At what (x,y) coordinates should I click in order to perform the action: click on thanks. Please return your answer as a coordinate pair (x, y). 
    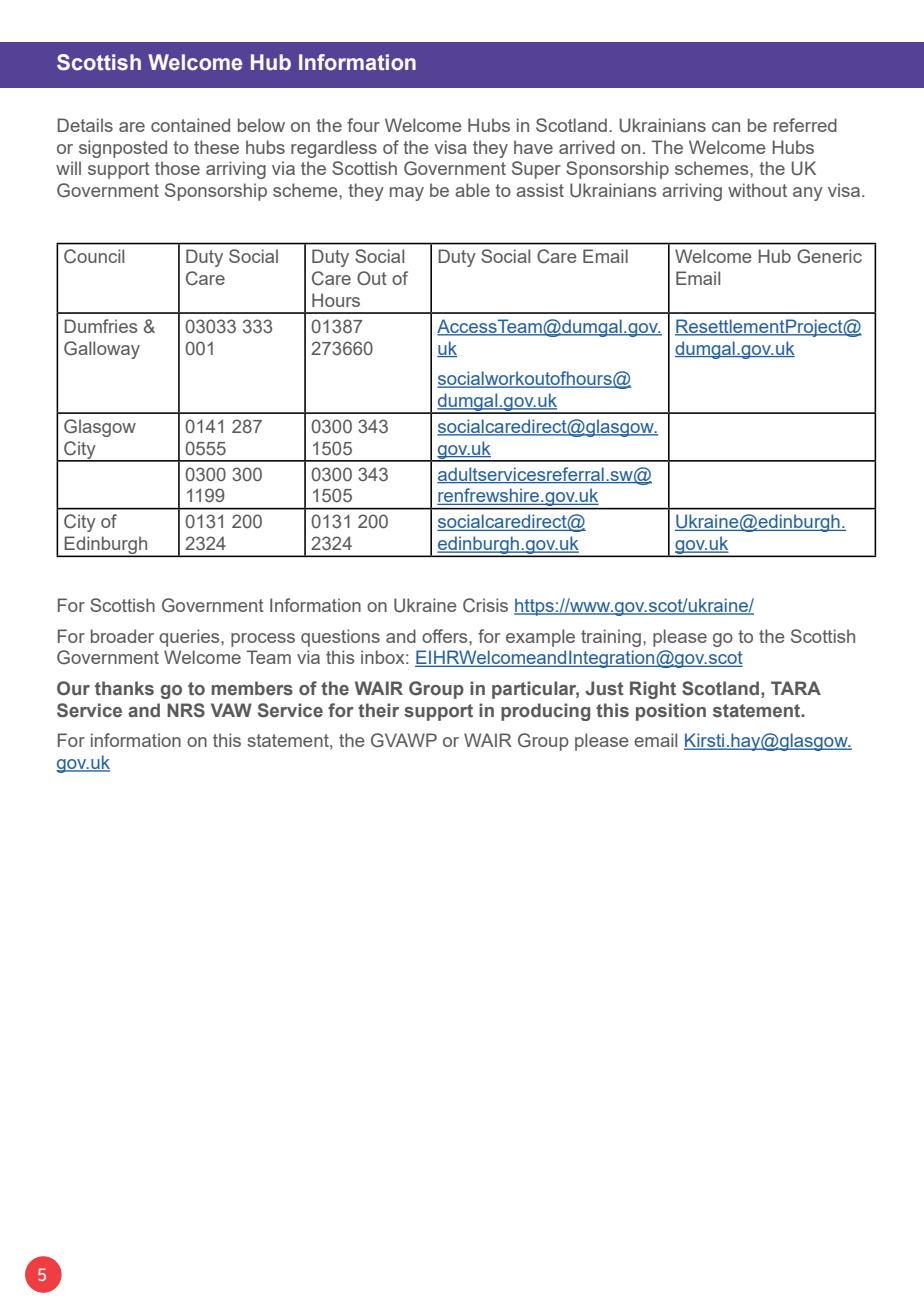
    Looking at the image, I should click on (124, 688).
